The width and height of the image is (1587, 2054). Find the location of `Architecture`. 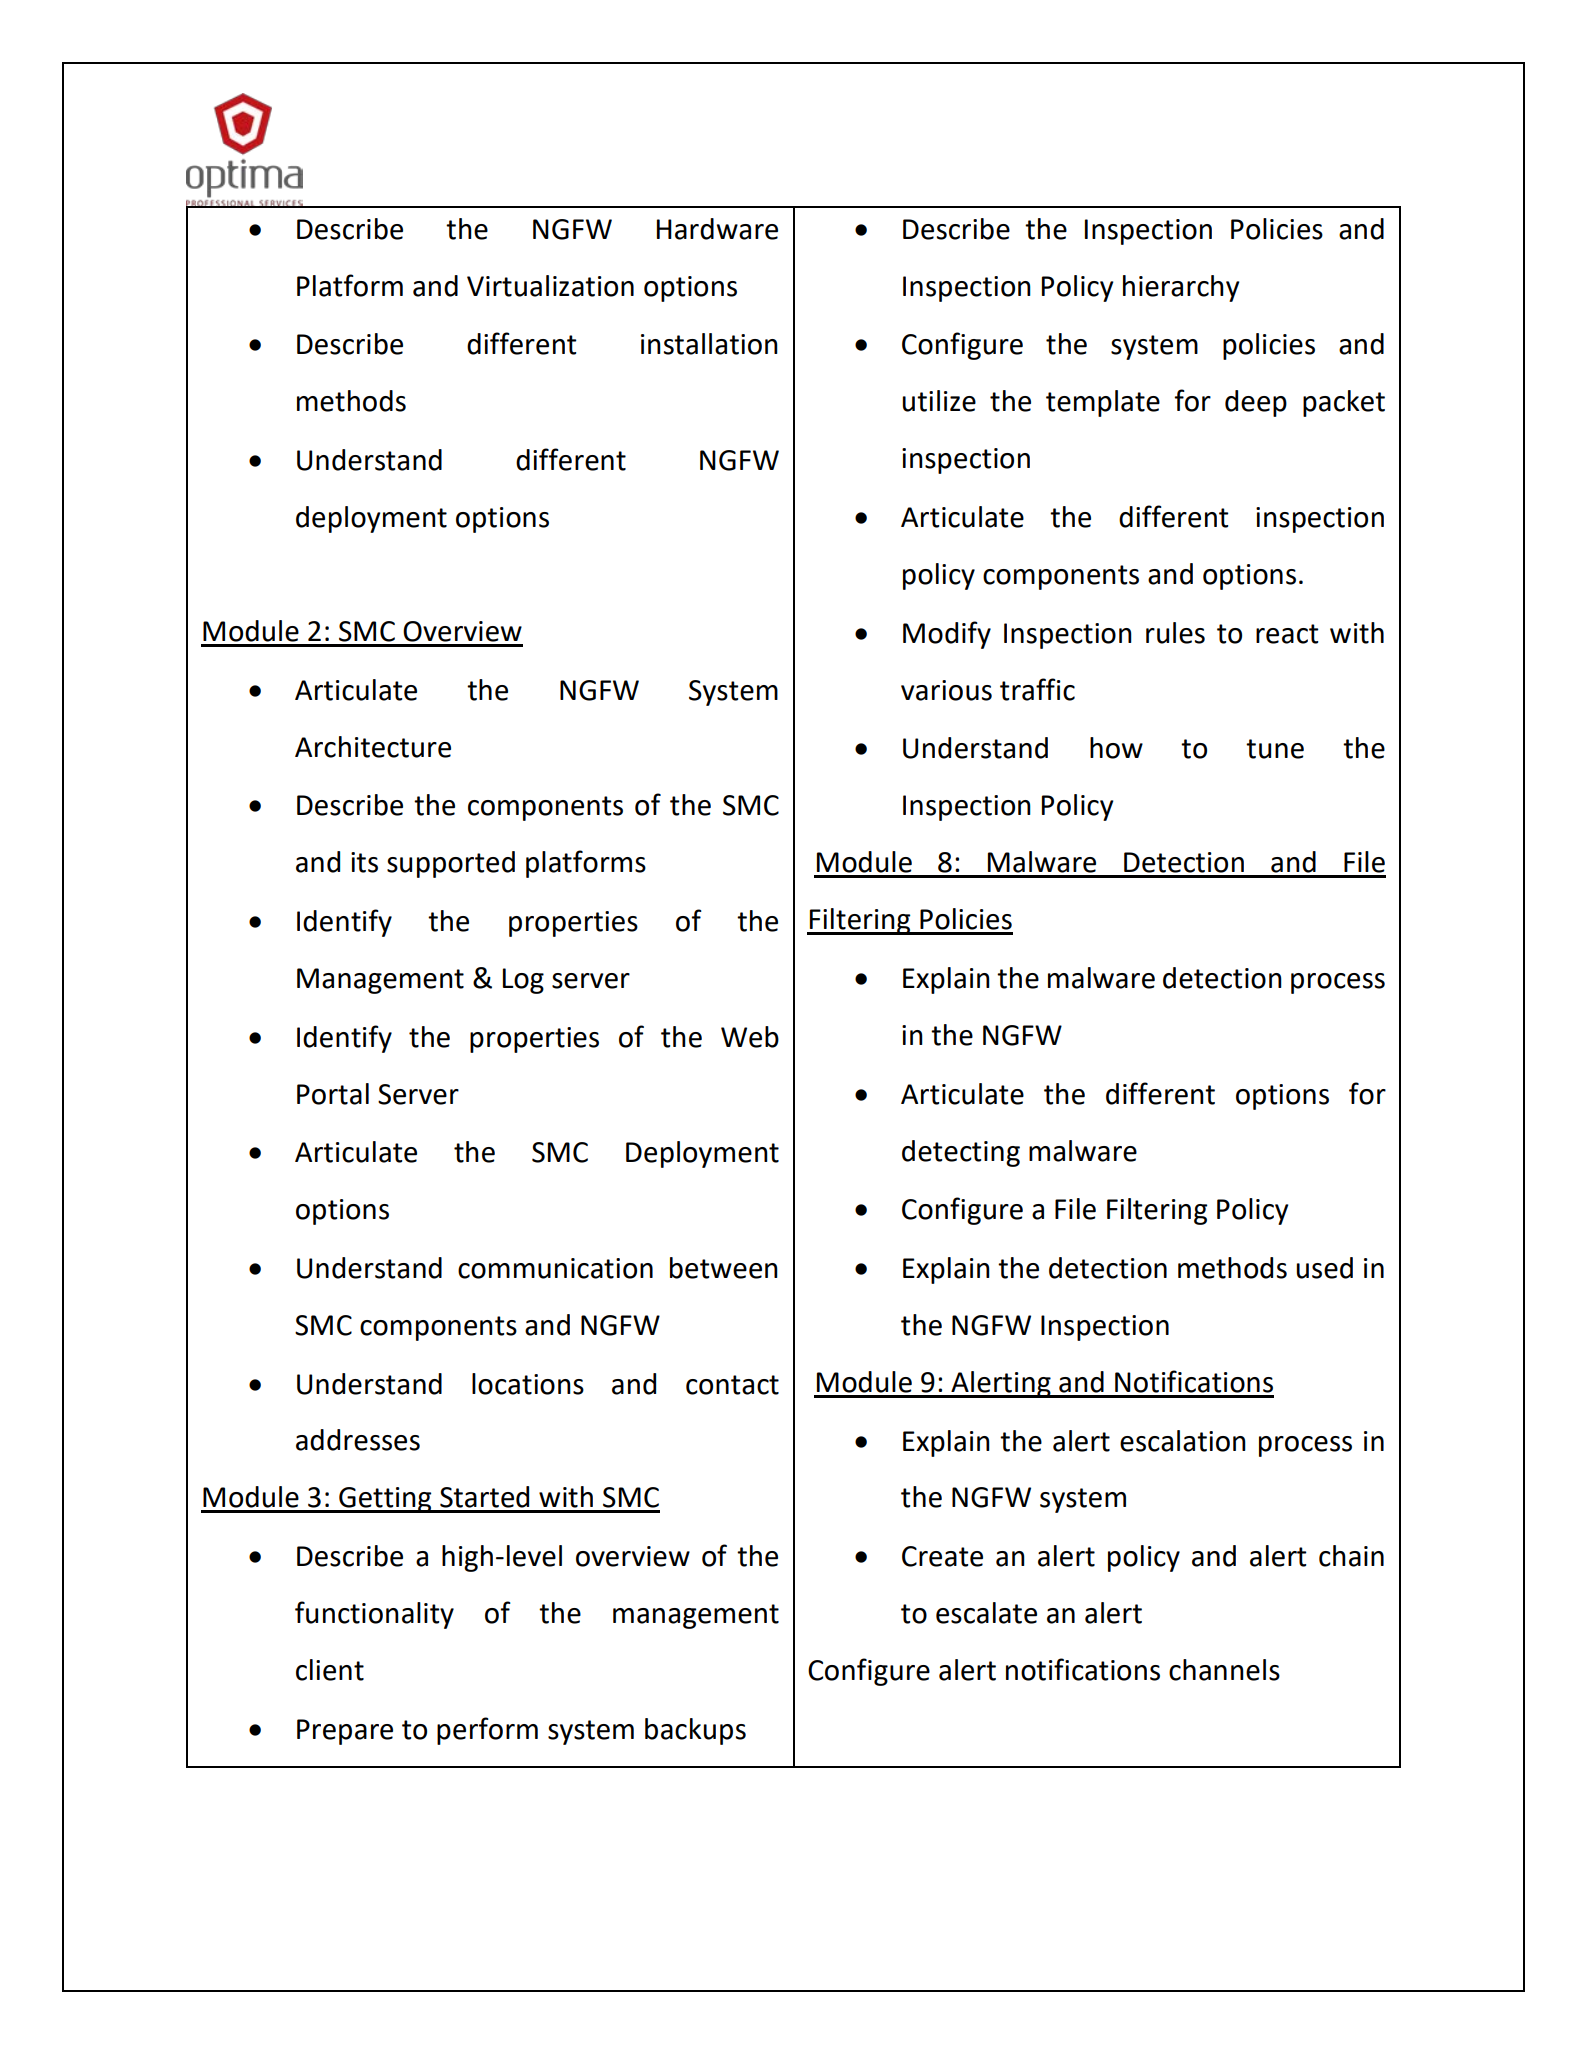

Architecture is located at coordinates (373, 747).
